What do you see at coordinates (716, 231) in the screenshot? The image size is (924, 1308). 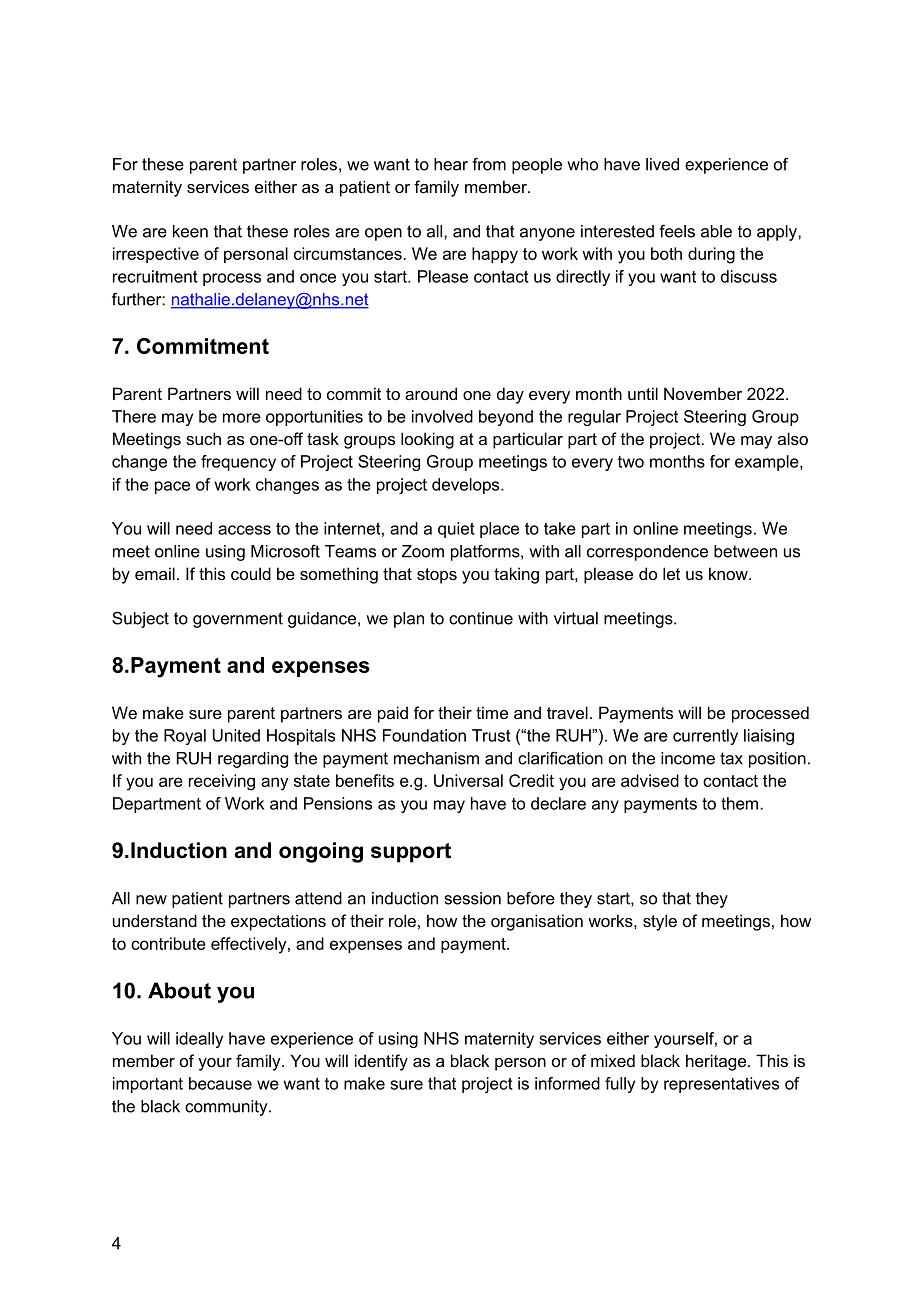 I see `able` at bounding box center [716, 231].
